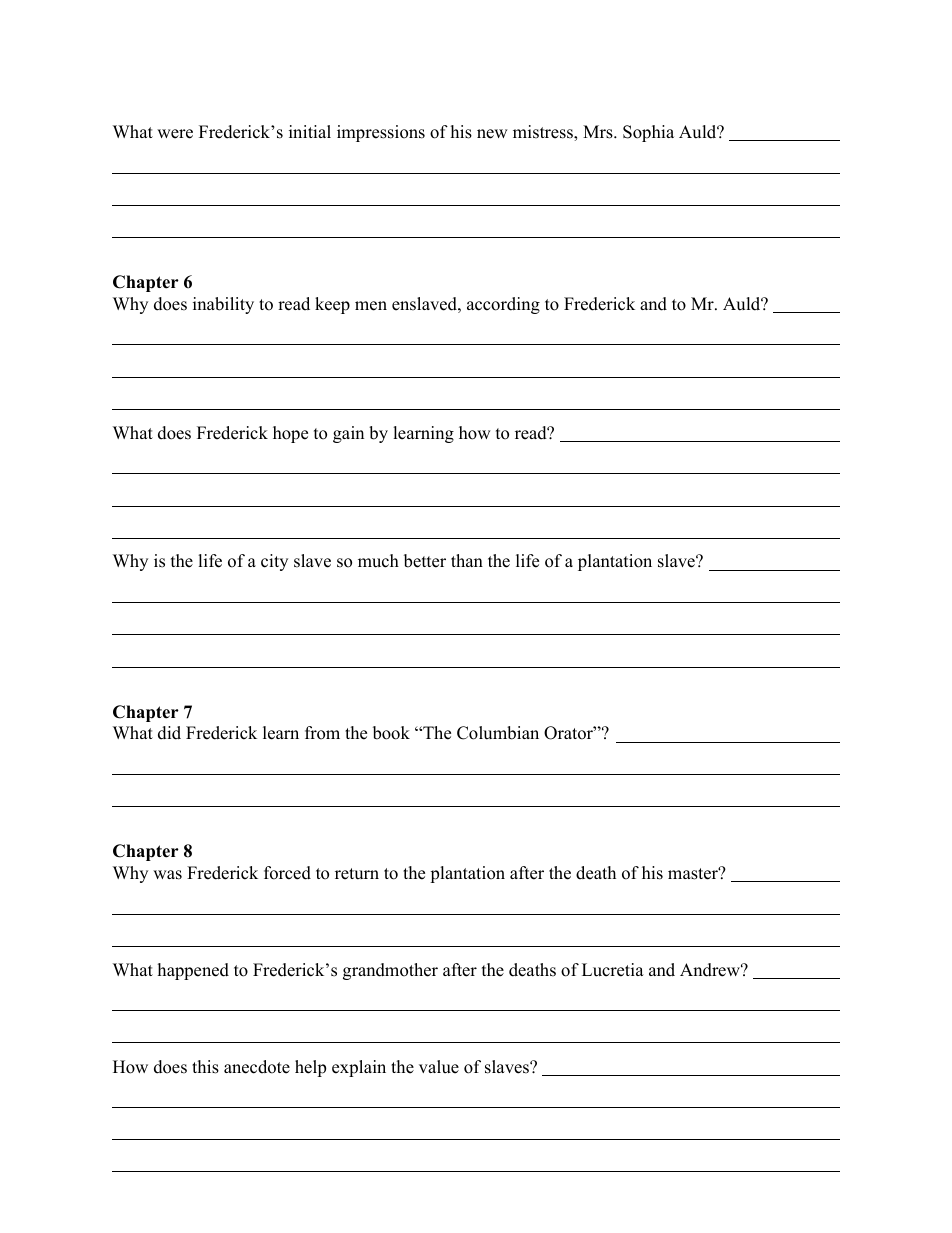  I want to click on impressions, so click(381, 133).
